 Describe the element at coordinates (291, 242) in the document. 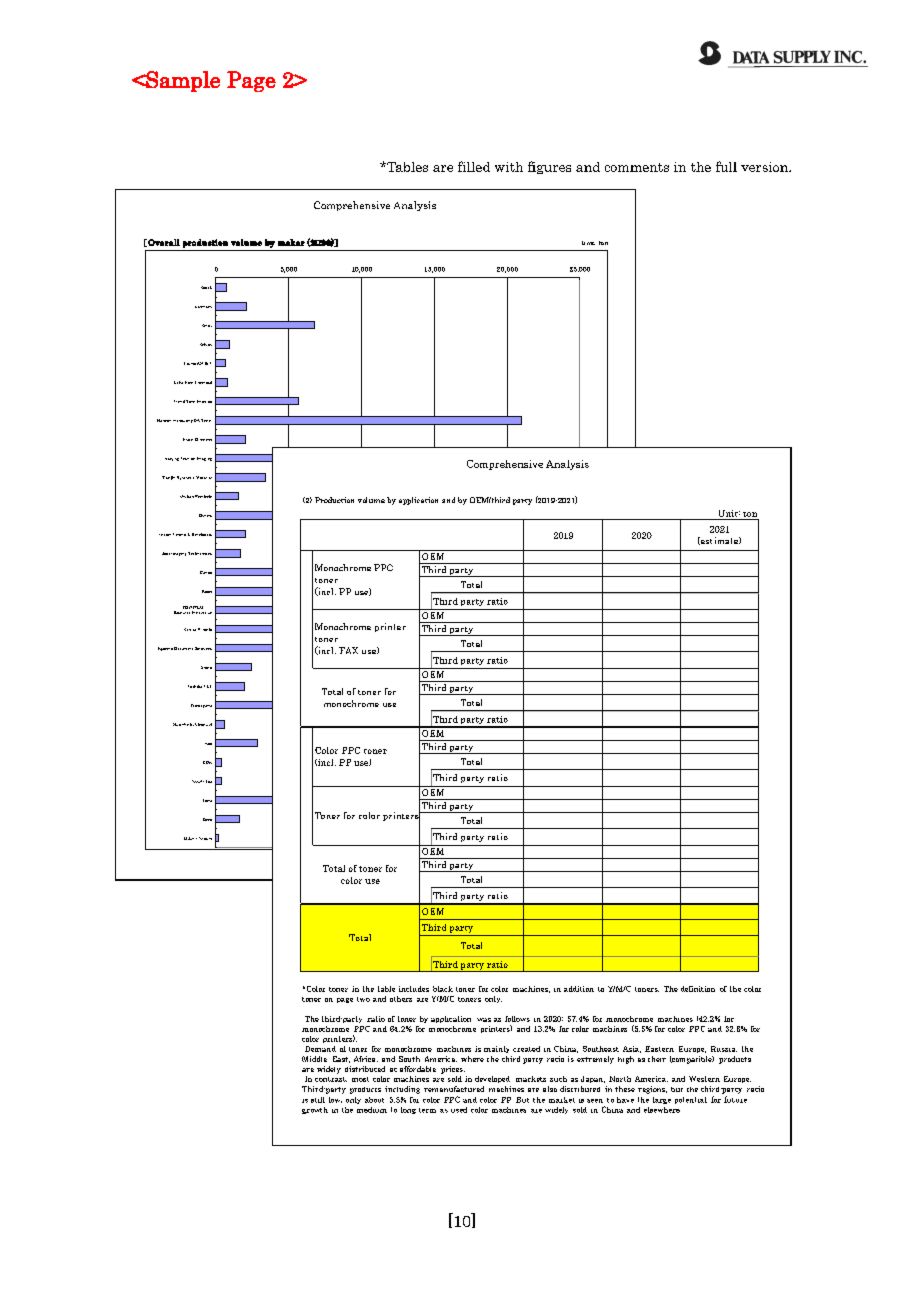

I see `maker` at that location.
